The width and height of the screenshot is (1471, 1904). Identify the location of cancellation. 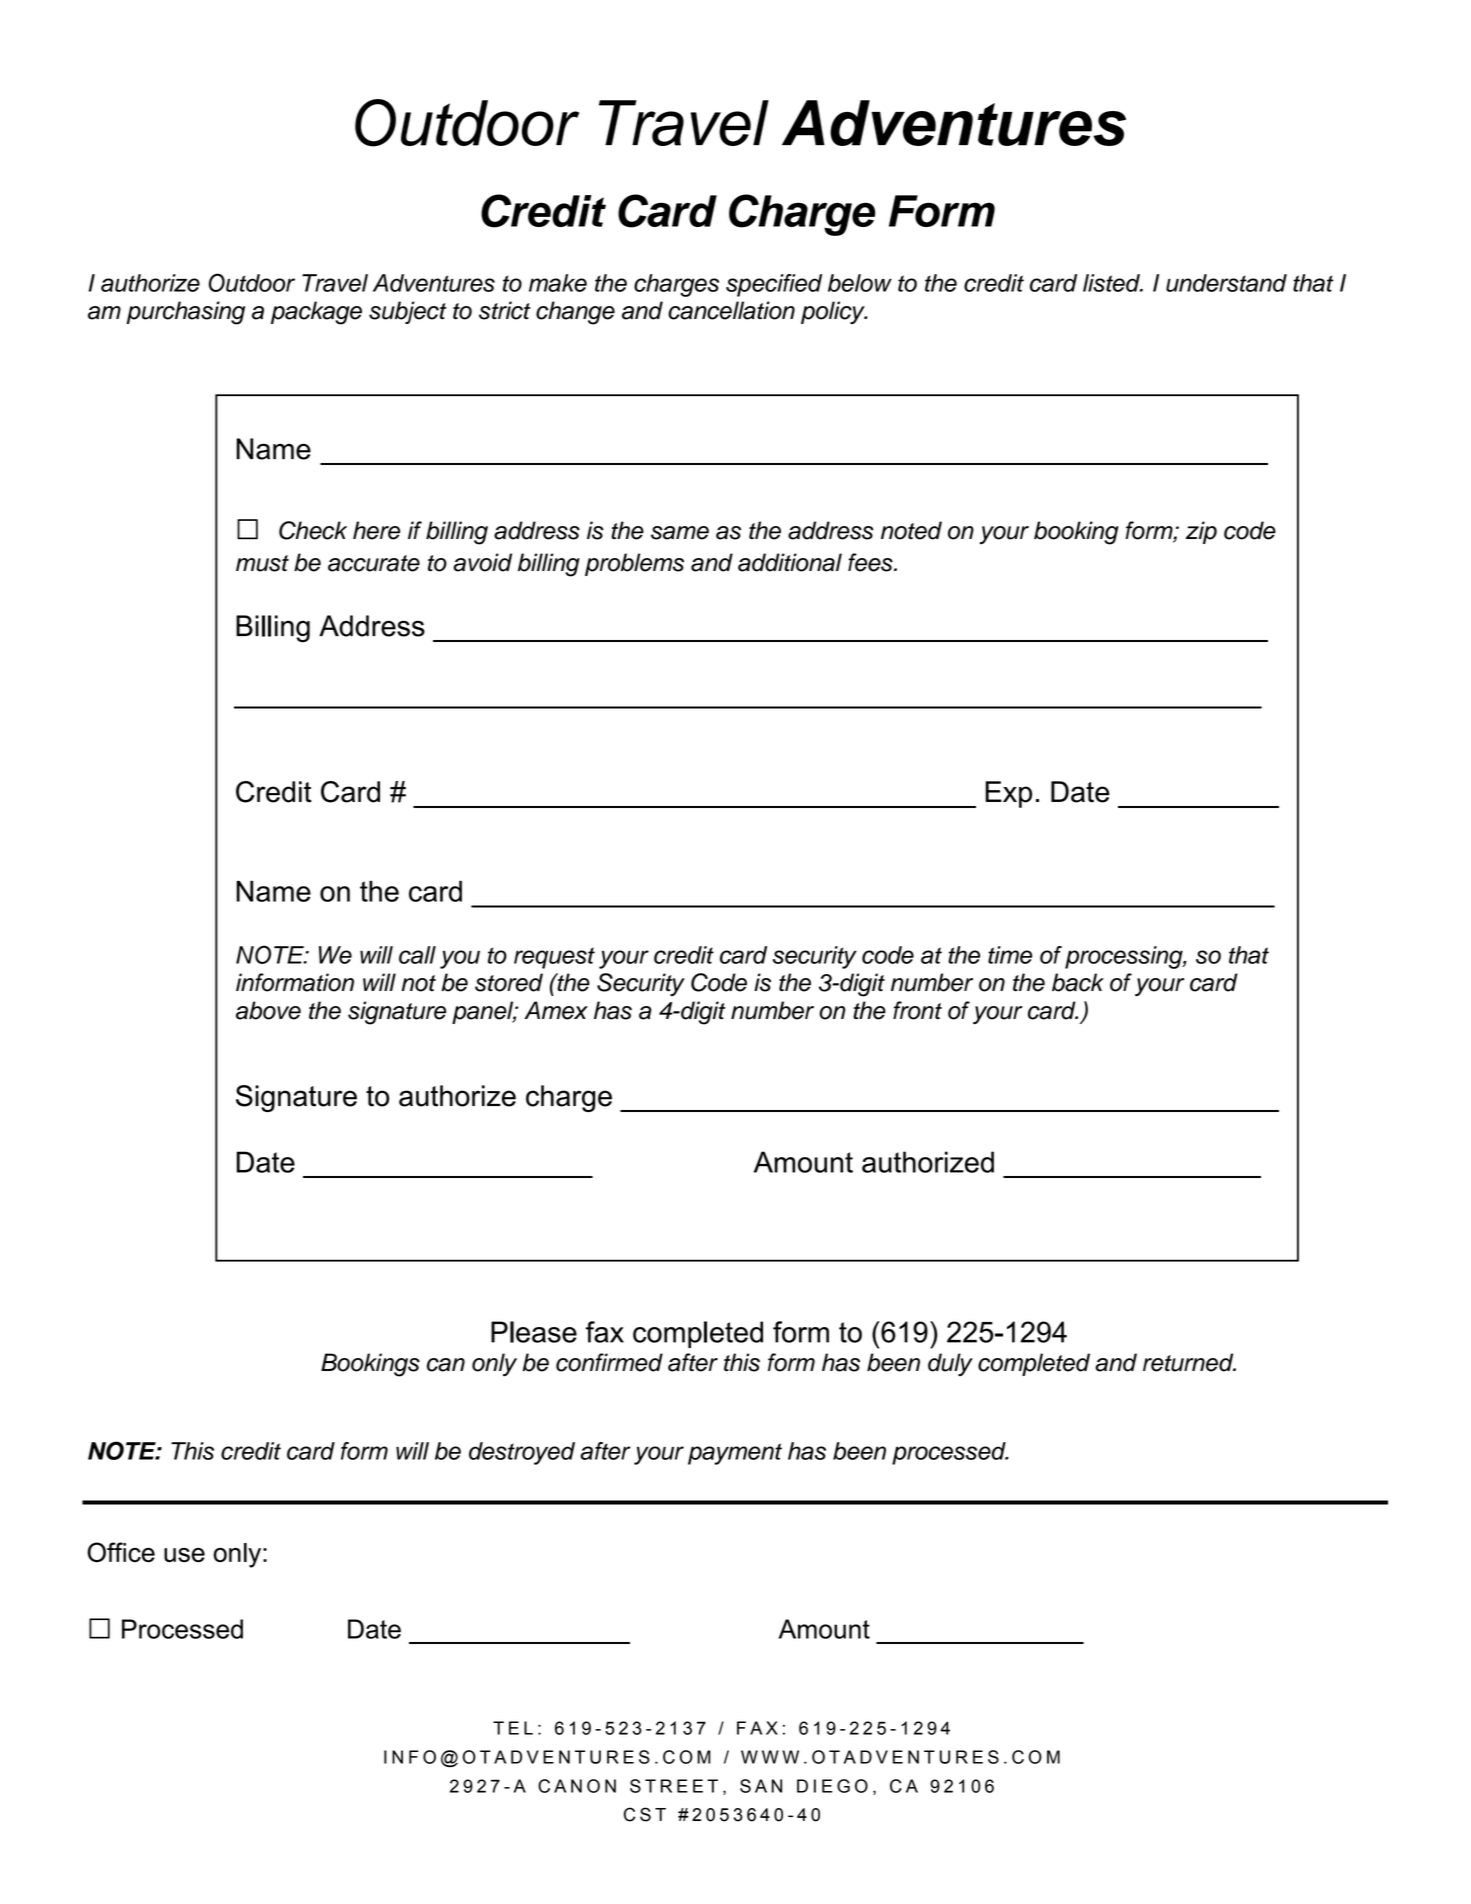
(731, 310).
